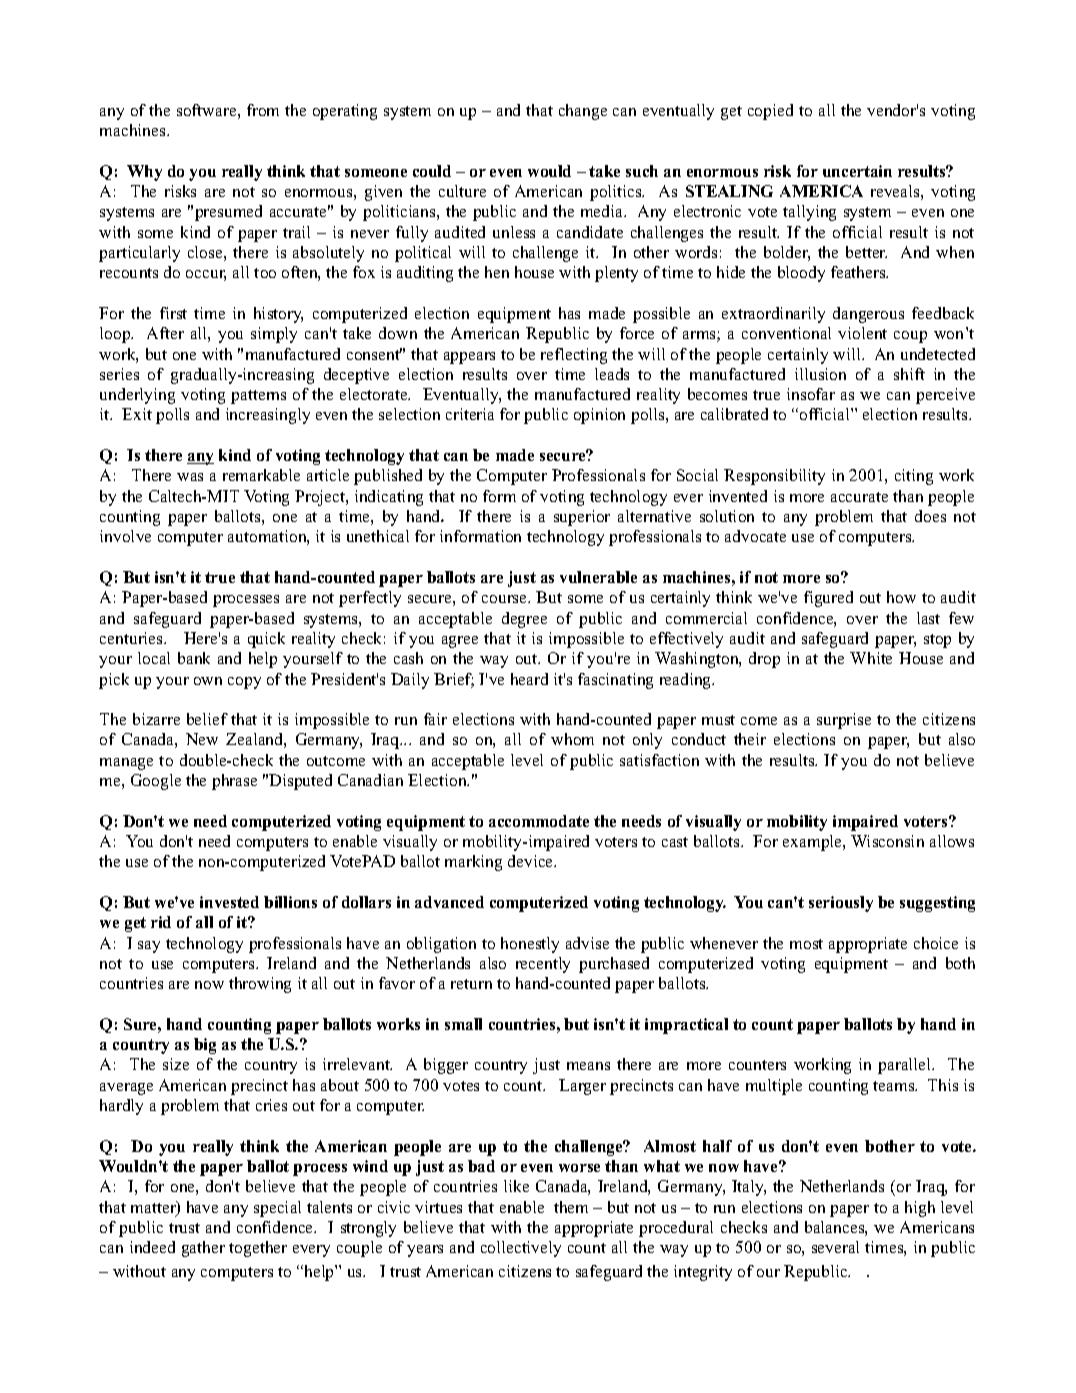 The width and height of the document is (1076, 1393). Describe the element at coordinates (599, 416) in the document. I see `opinion` at that location.
